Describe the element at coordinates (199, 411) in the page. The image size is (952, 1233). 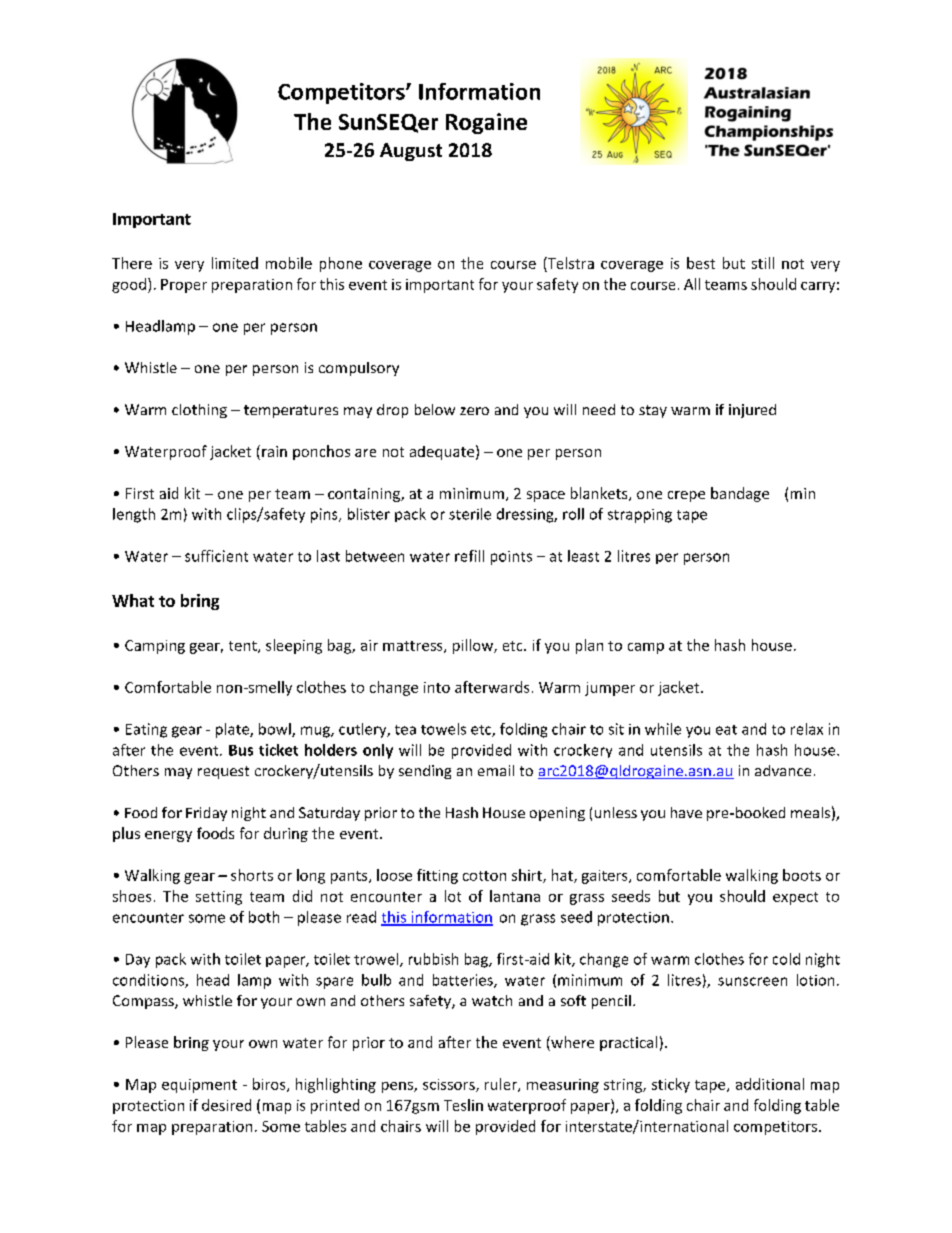
I see `clothing` at that location.
